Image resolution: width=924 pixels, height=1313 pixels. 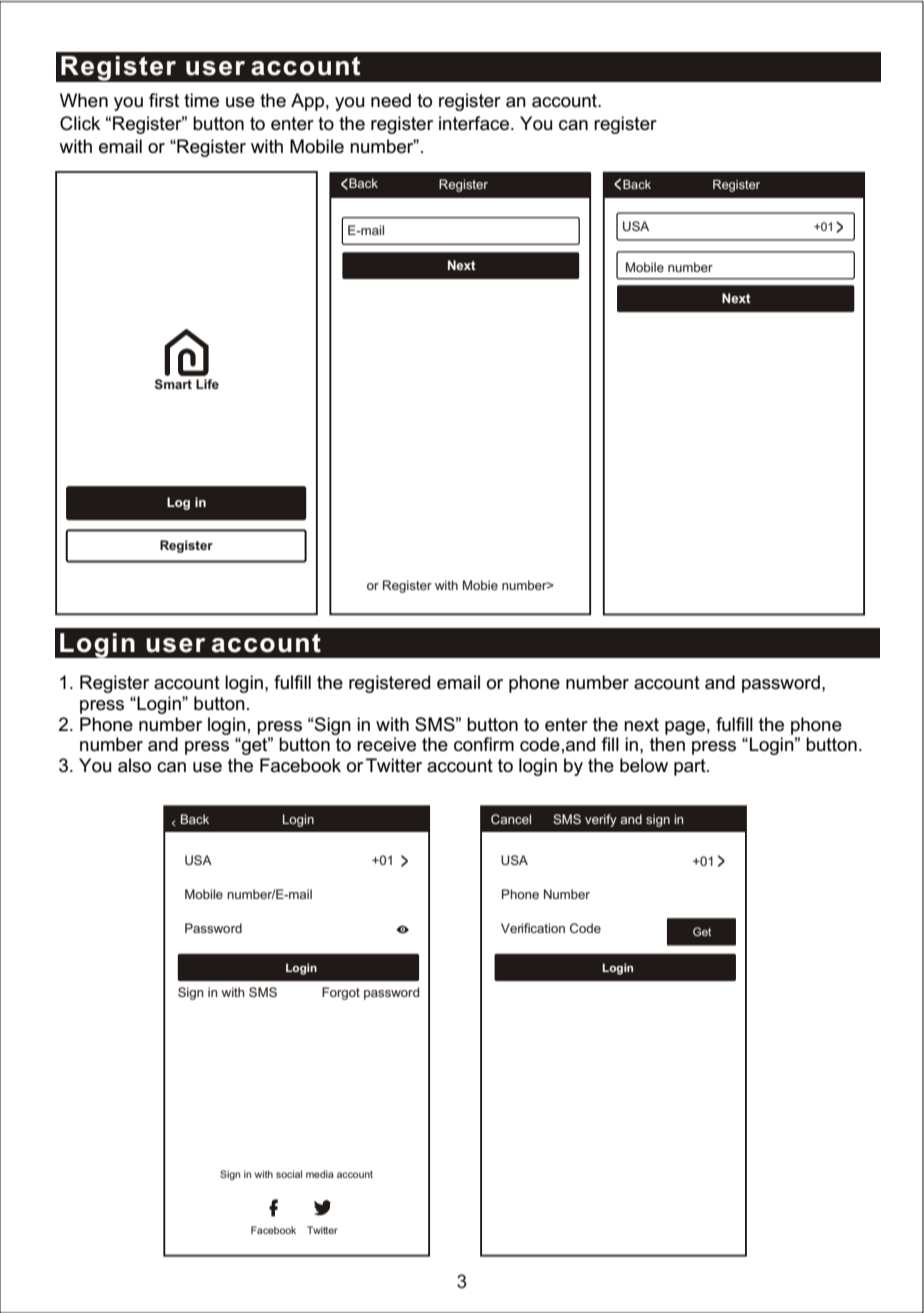 What do you see at coordinates (289, 1174) in the document?
I see `social` at bounding box center [289, 1174].
